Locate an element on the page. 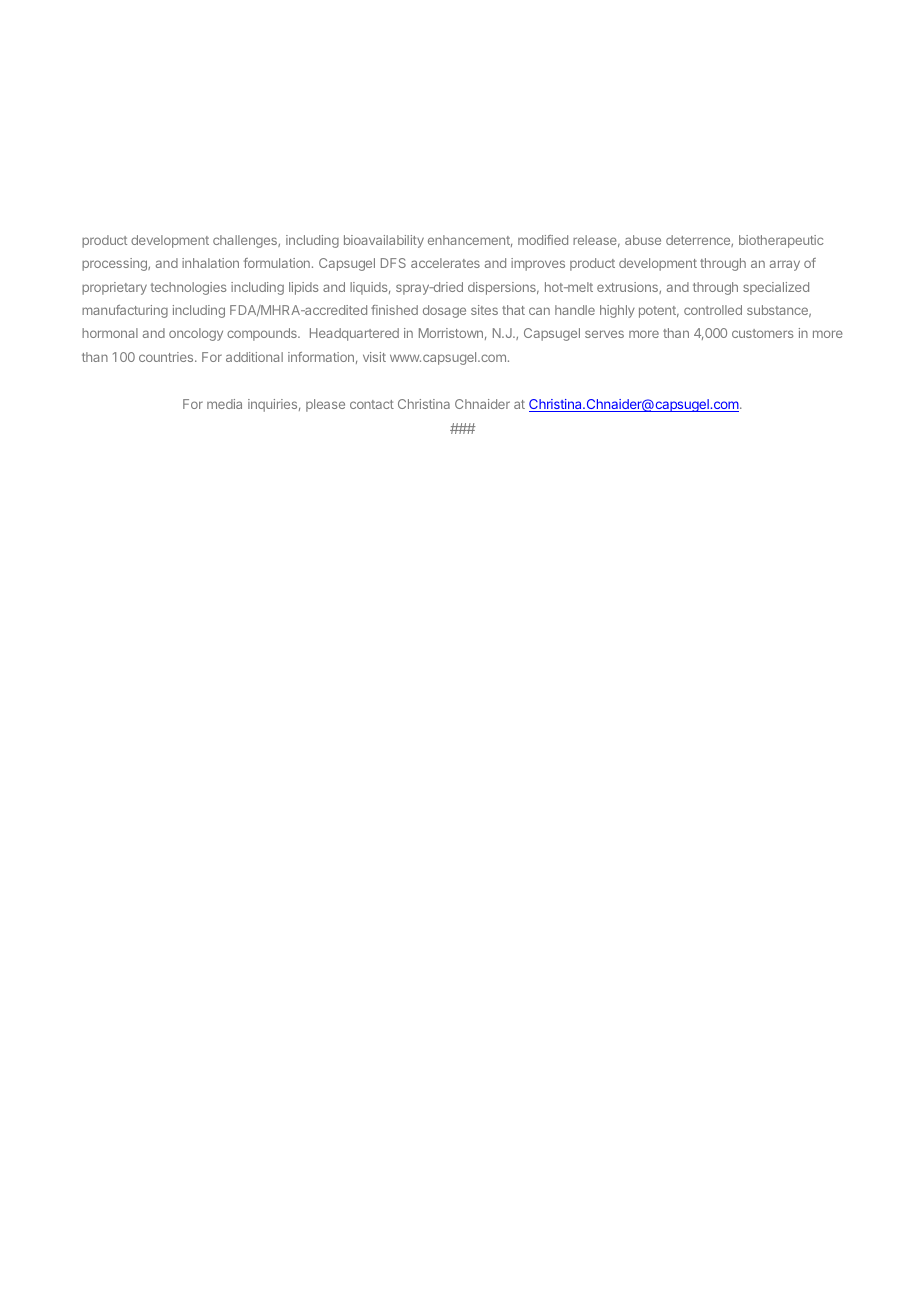  inhalation is located at coordinates (210, 263).
